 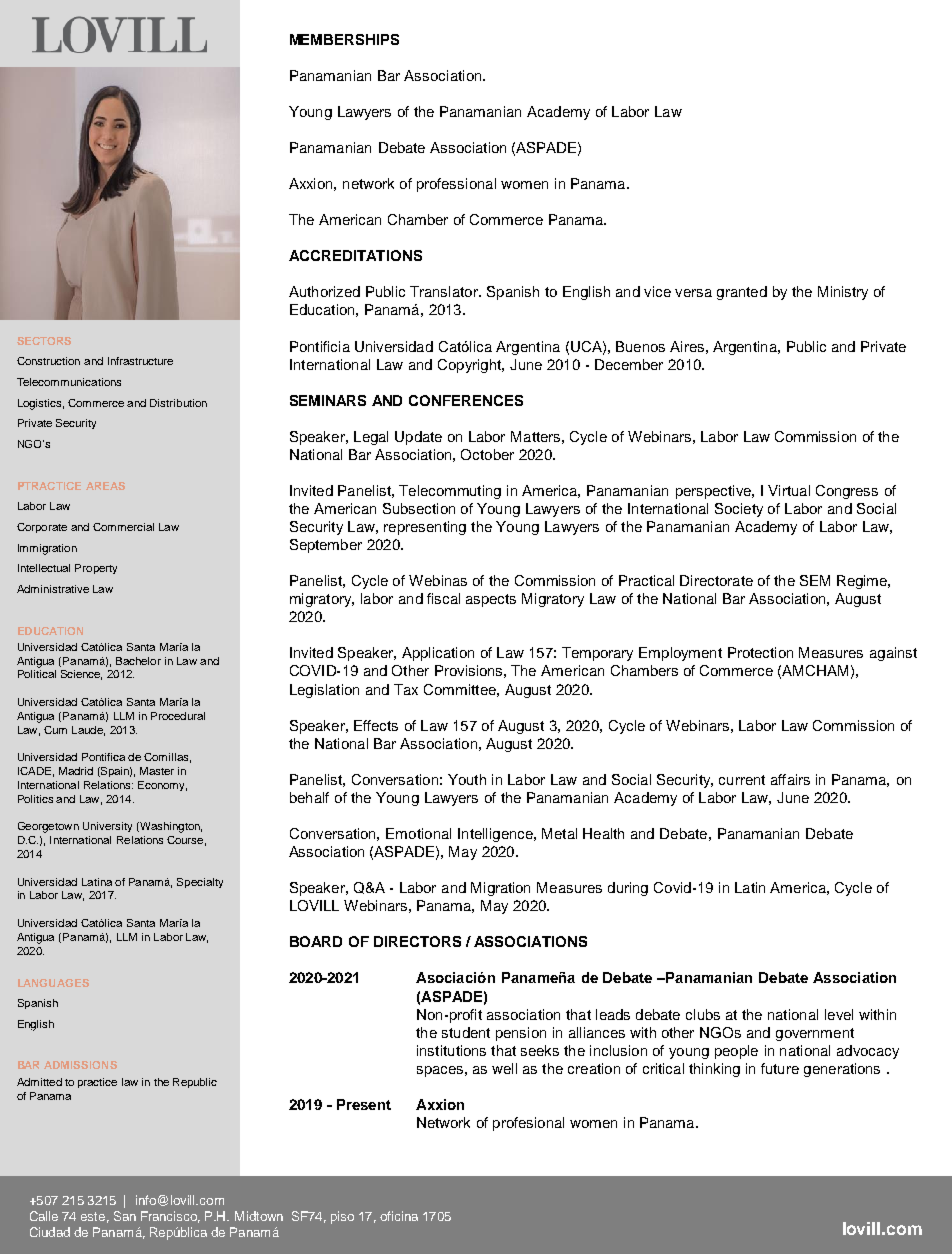 I want to click on Protection, so click(x=760, y=652).
